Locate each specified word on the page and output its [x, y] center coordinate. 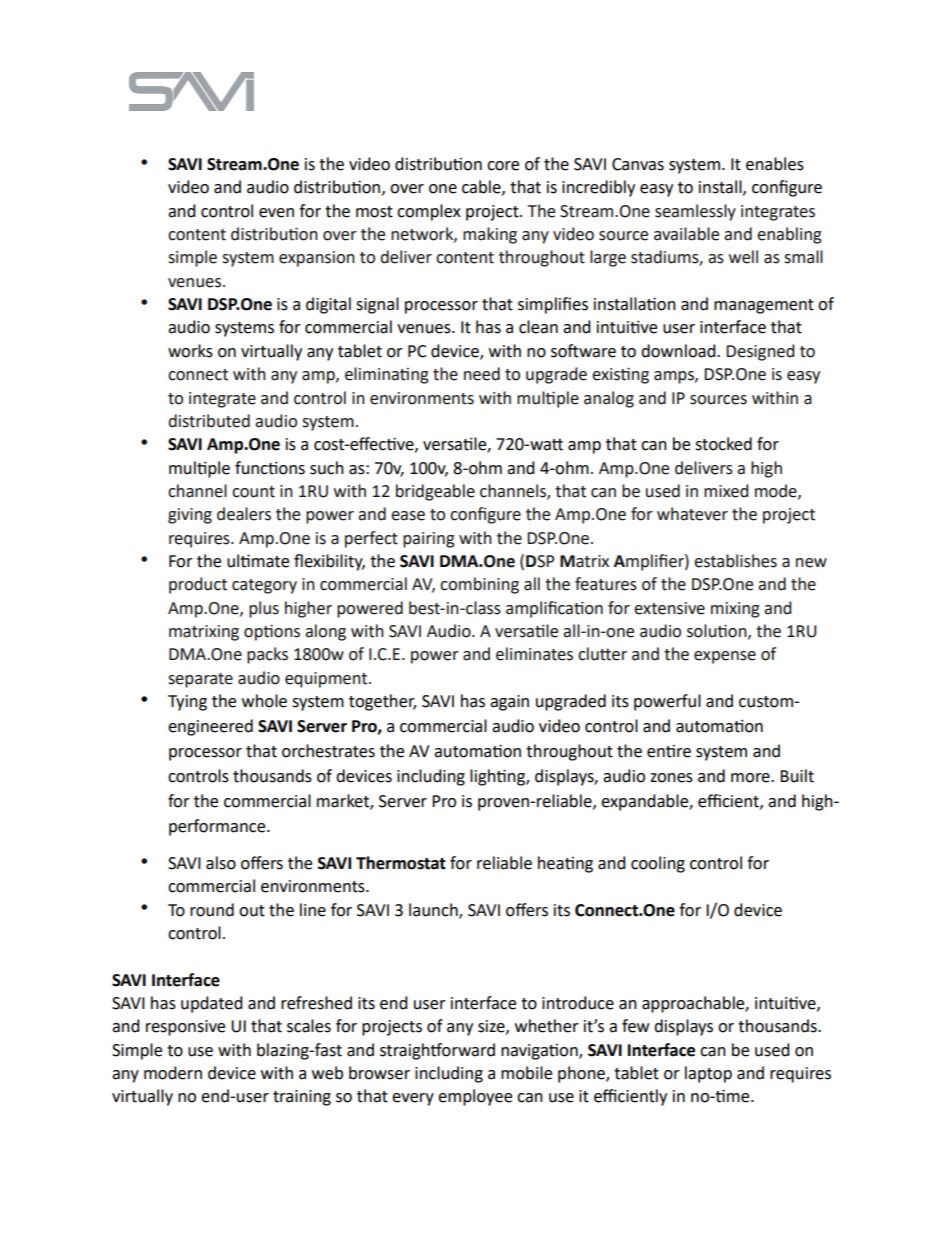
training [302, 1098]
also [221, 863]
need [482, 374]
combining [479, 585]
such [327, 468]
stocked [723, 444]
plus [264, 609]
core [503, 166]
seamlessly [695, 212]
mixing [735, 610]
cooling [658, 864]
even [276, 213]
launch [434, 910]
